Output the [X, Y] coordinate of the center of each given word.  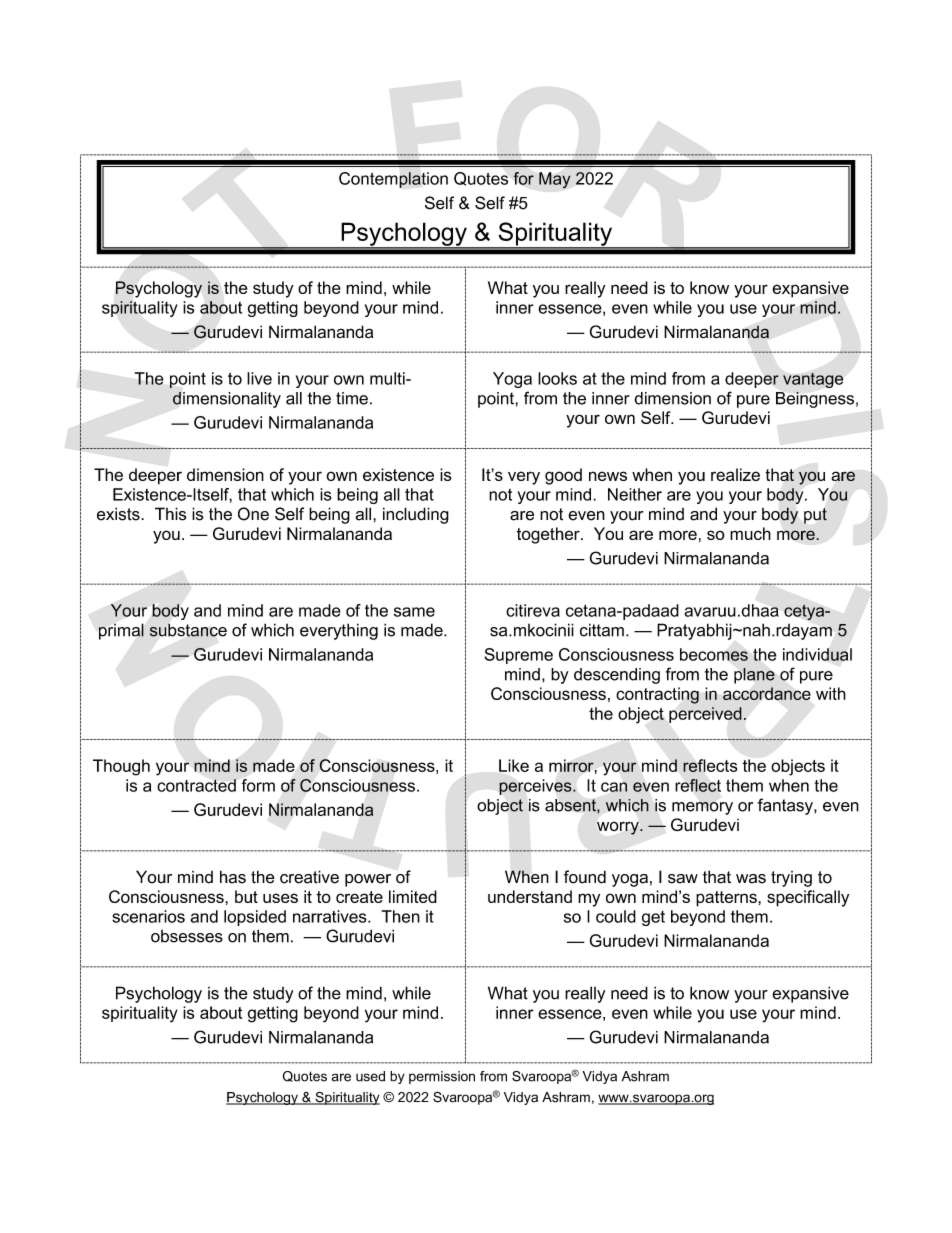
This [171, 514]
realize [735, 474]
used [370, 1076]
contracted [196, 785]
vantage [813, 380]
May [555, 180]
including [416, 515]
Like [514, 765]
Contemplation [393, 180]
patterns [727, 899]
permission [442, 1077]
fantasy [786, 806]
